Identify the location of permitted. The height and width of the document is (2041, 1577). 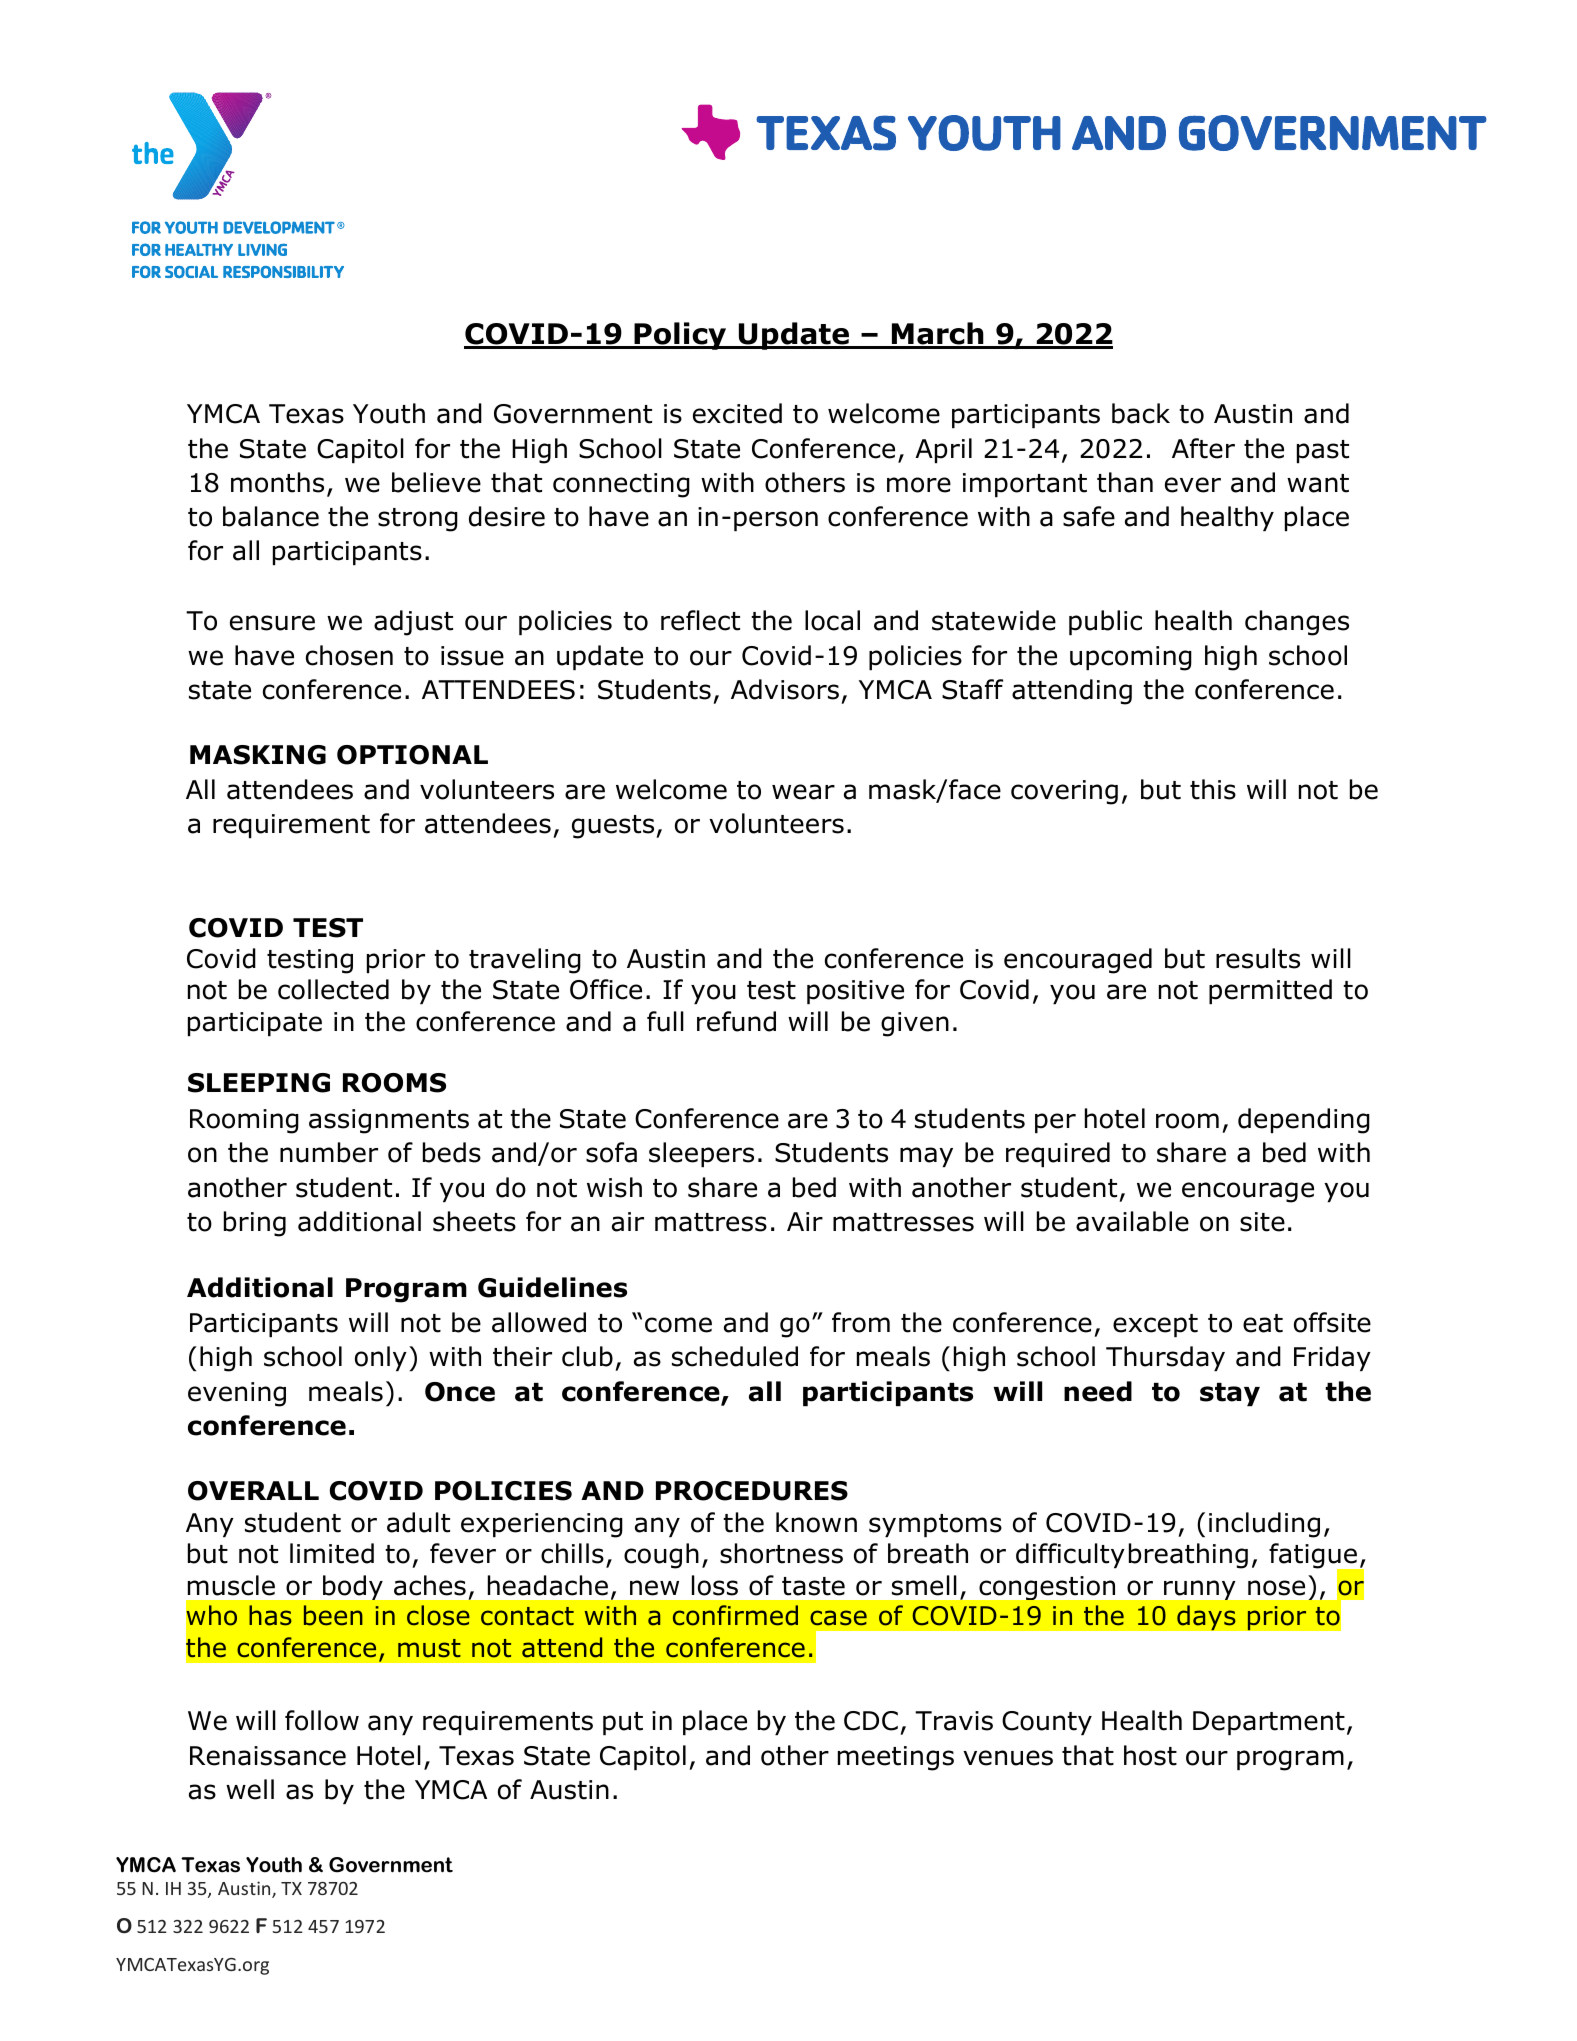
(1270, 991).
